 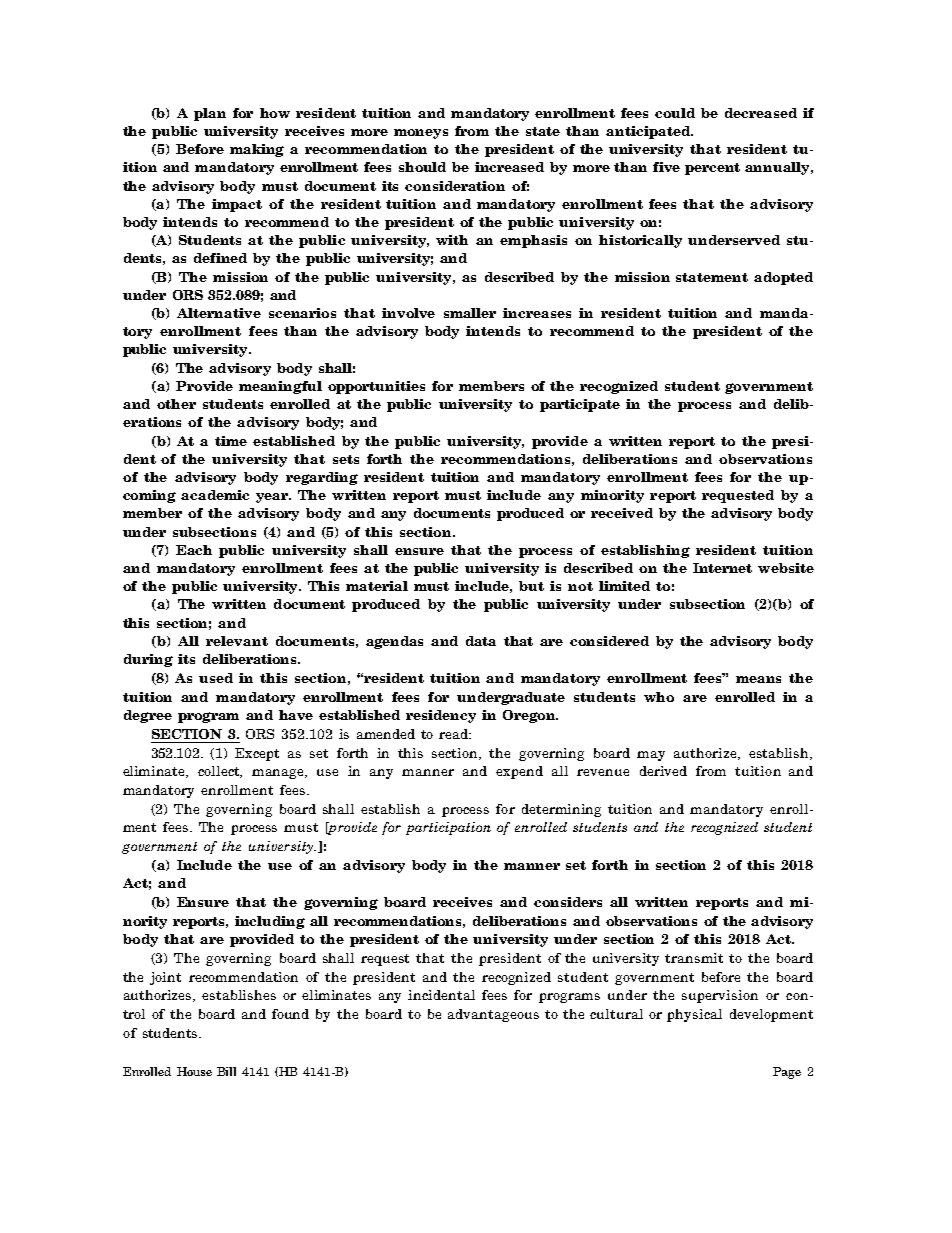 What do you see at coordinates (231, 441) in the screenshot?
I see `time` at bounding box center [231, 441].
